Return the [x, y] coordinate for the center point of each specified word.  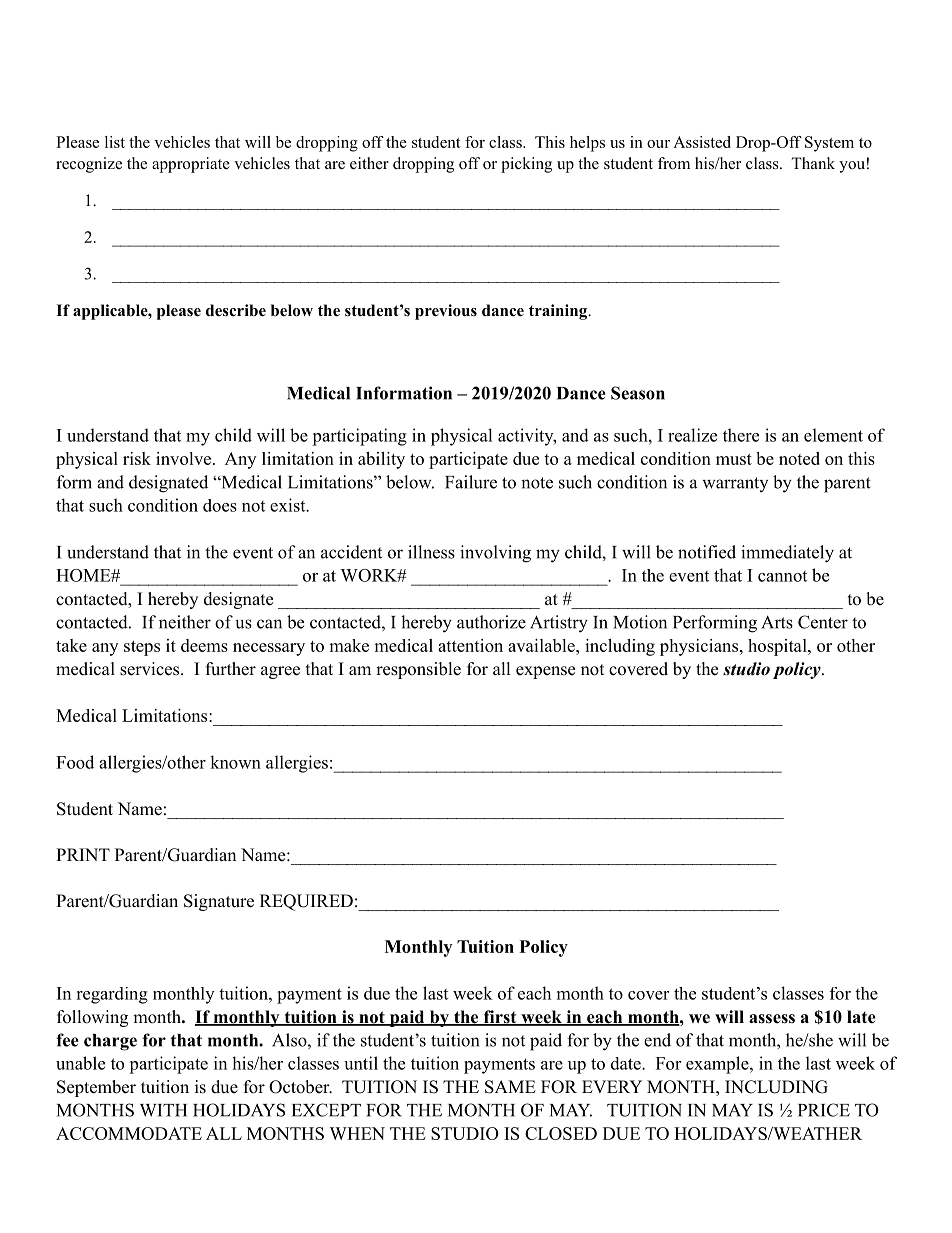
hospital [778, 647]
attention [470, 645]
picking [526, 165]
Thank [813, 163]
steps [142, 648]
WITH [163, 1110]
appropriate [191, 165]
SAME [510, 1087]
